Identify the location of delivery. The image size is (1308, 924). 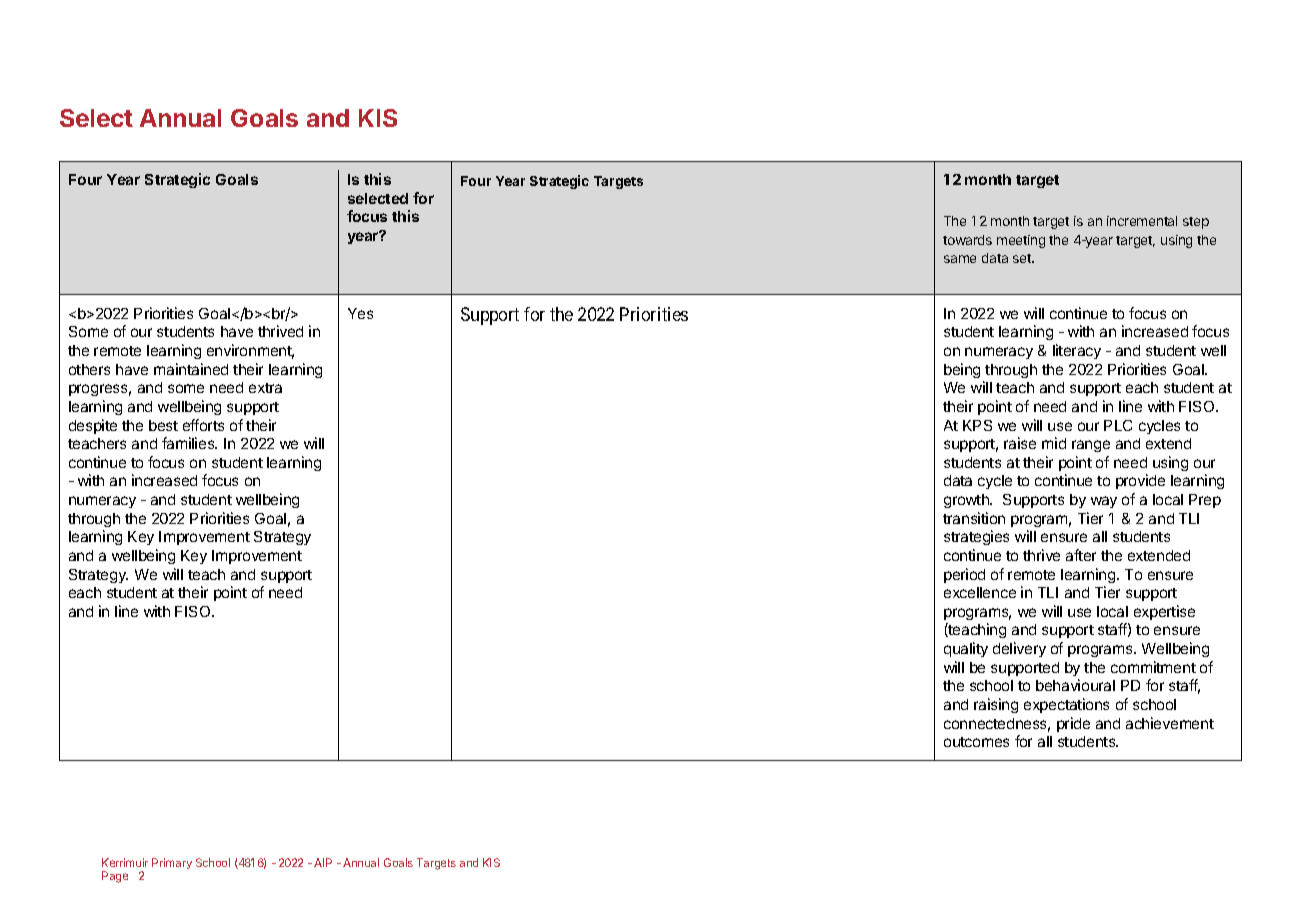
(1019, 649).
